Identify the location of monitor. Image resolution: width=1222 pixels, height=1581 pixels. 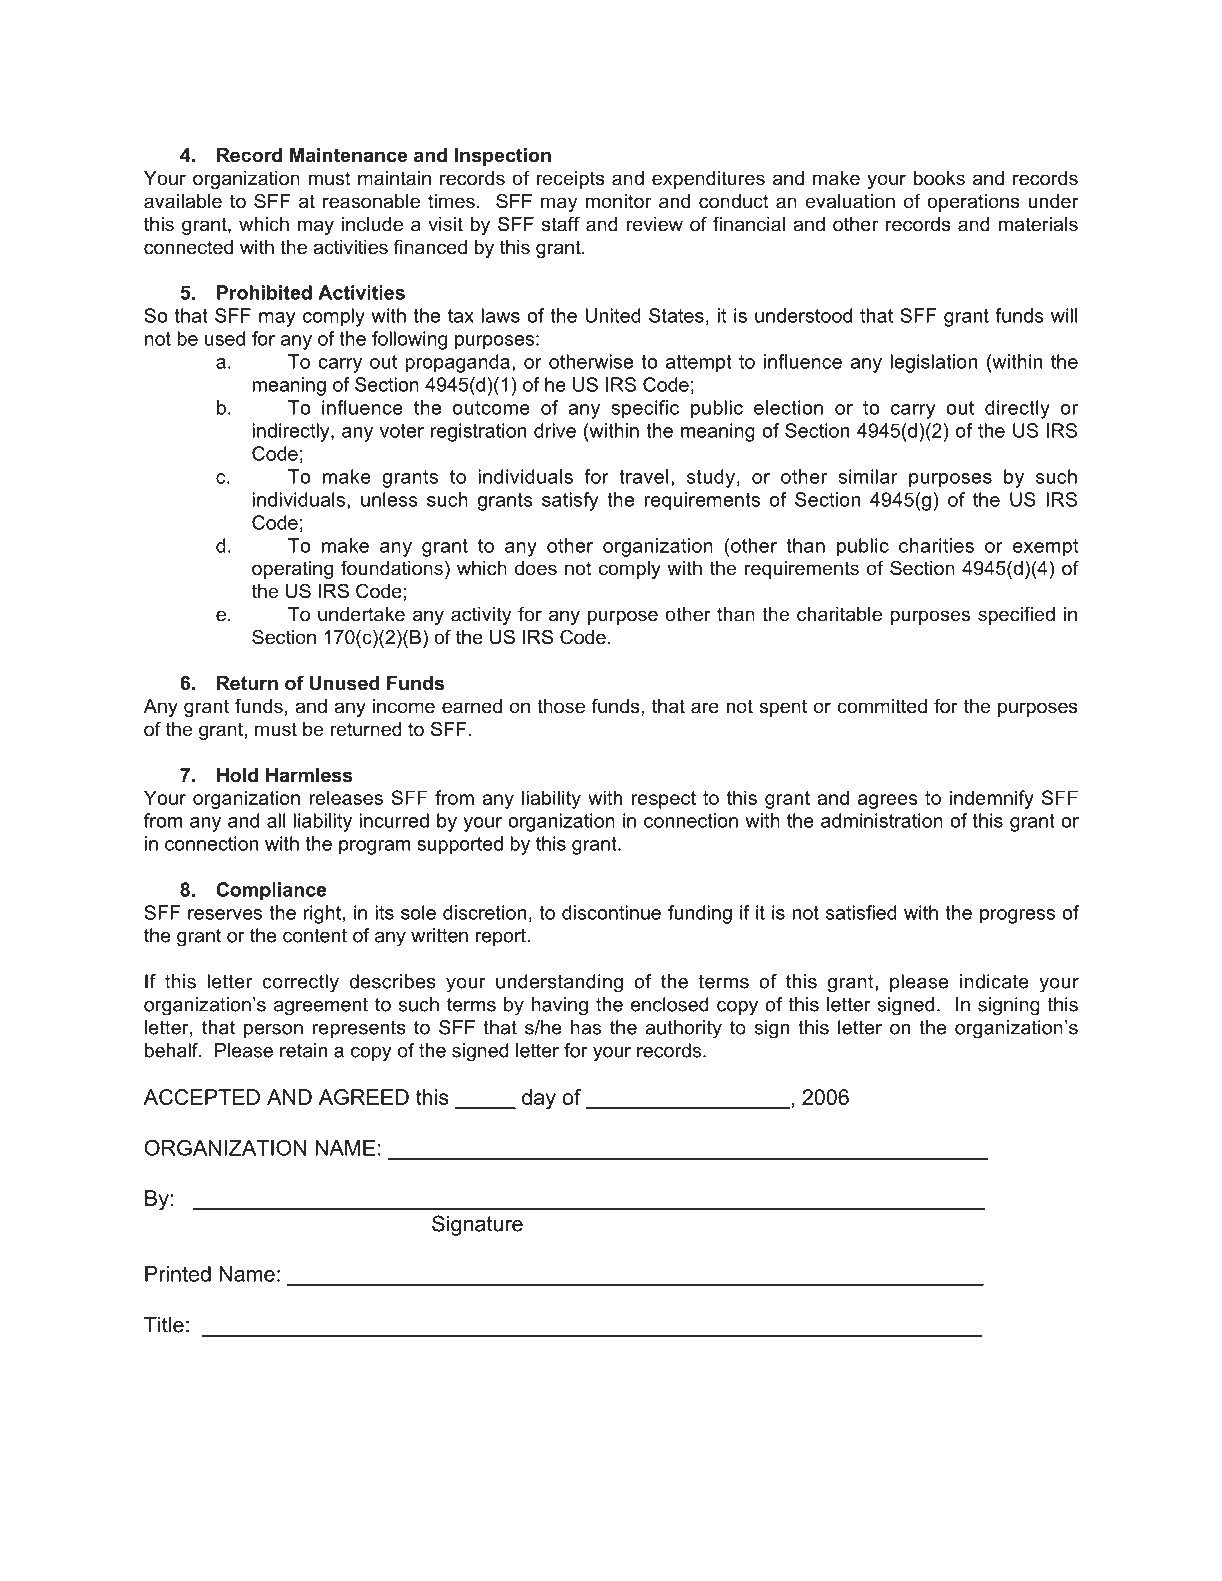
(618, 201).
